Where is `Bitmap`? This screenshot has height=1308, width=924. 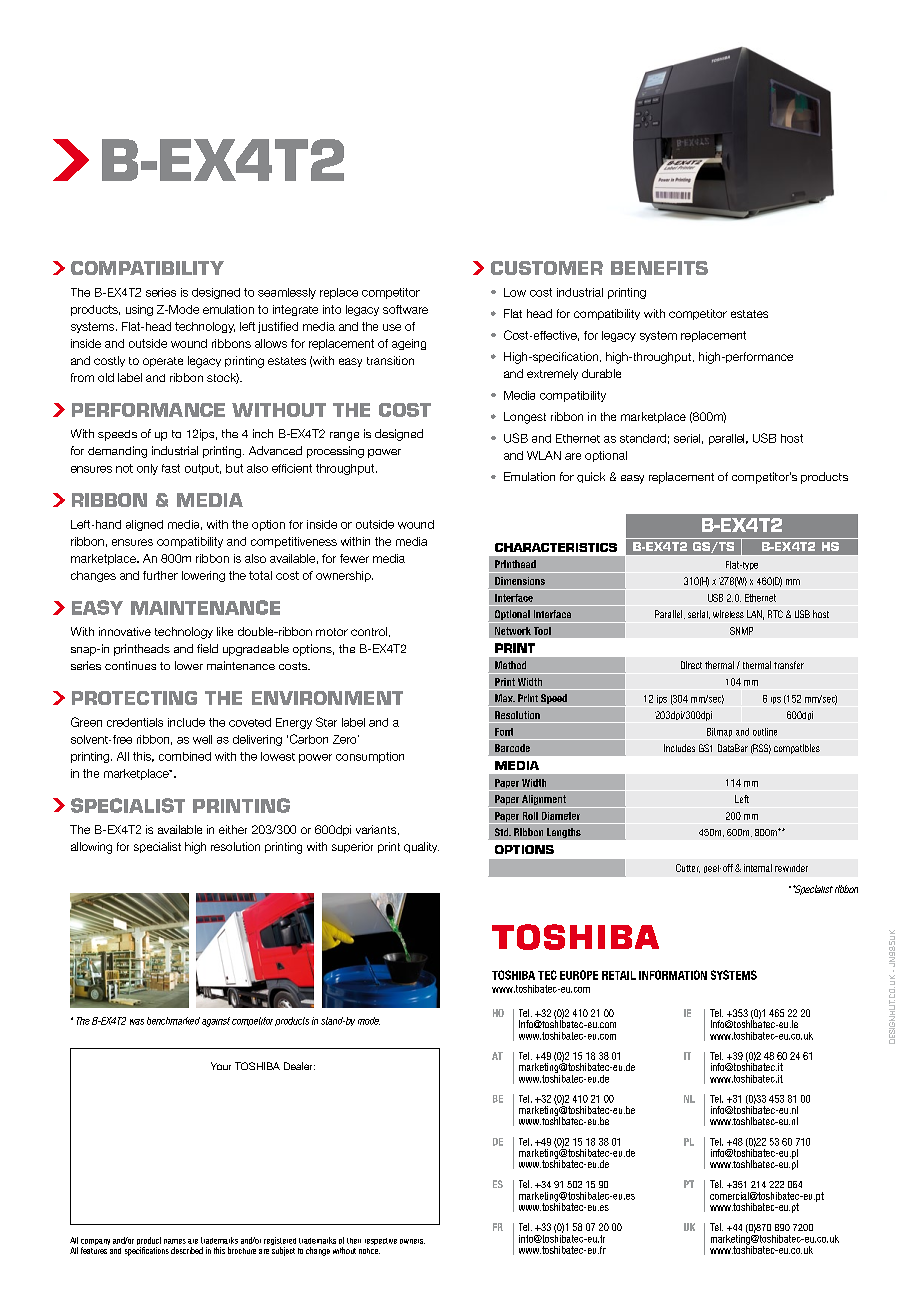
Bitmap is located at coordinates (719, 732).
